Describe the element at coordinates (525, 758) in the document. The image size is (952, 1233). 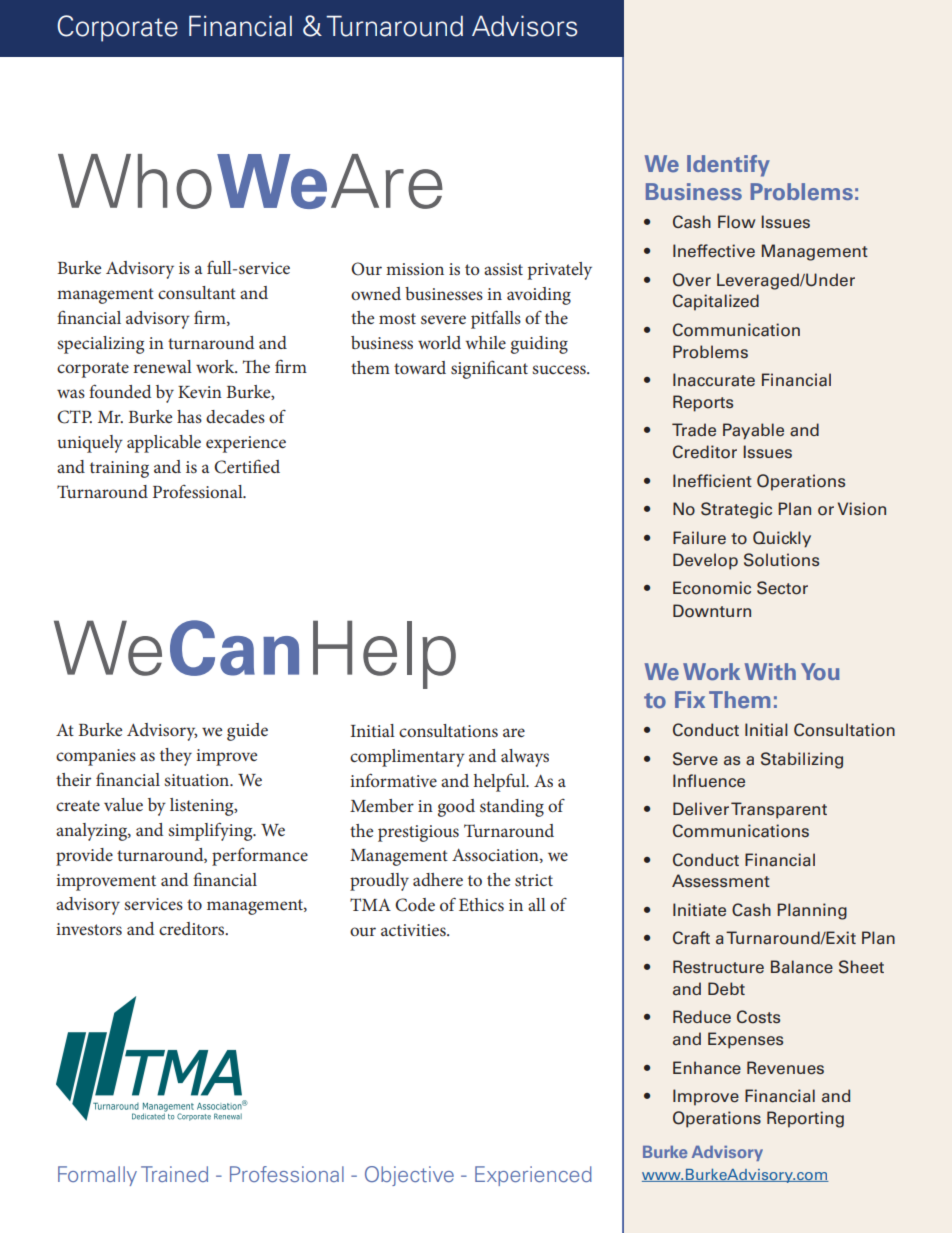
I see `always` at that location.
